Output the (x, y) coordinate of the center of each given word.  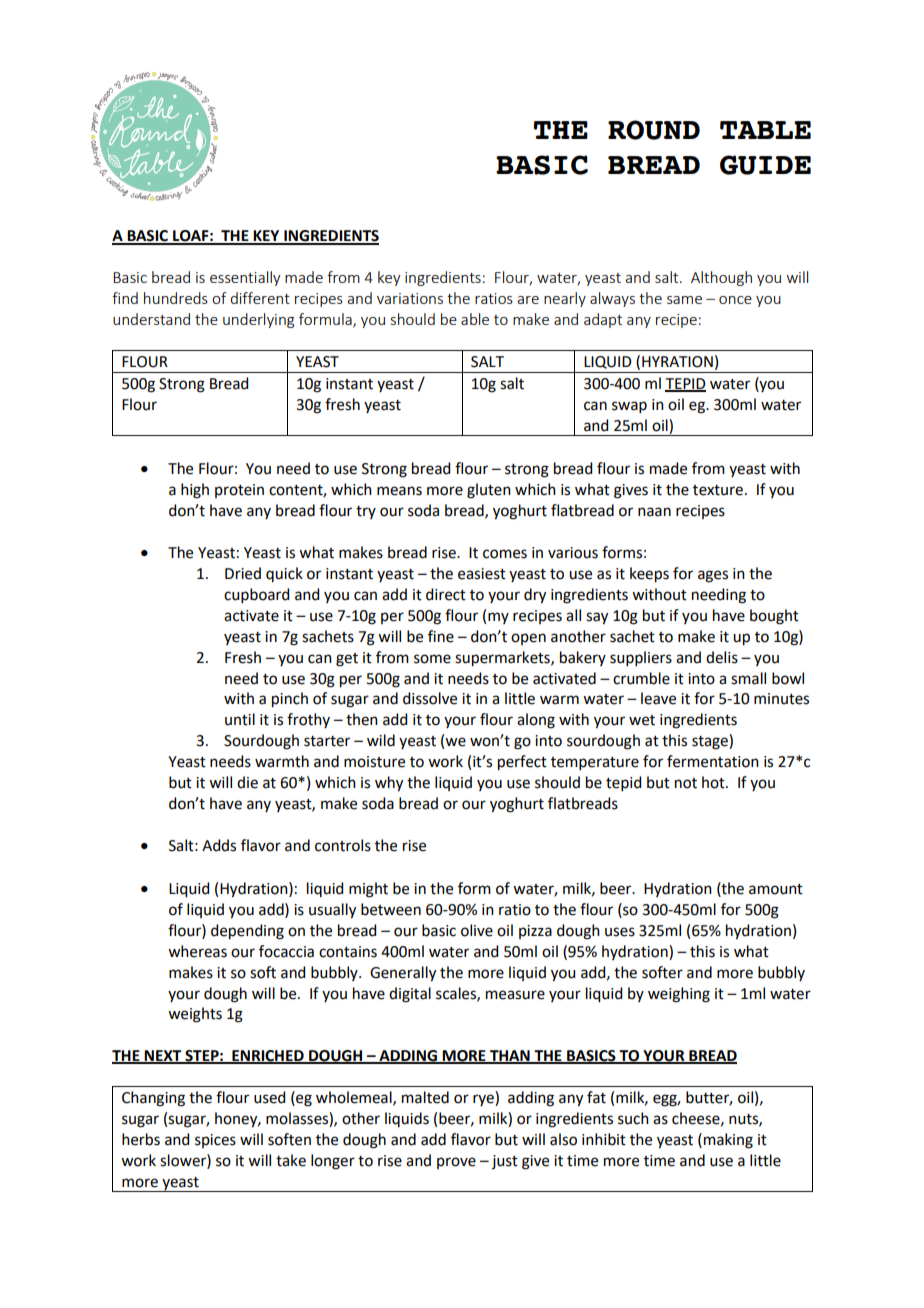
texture (718, 490)
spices (215, 1141)
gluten (489, 491)
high (195, 491)
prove (456, 1163)
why (389, 784)
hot (714, 782)
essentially (245, 278)
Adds (219, 845)
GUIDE (765, 165)
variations (410, 298)
